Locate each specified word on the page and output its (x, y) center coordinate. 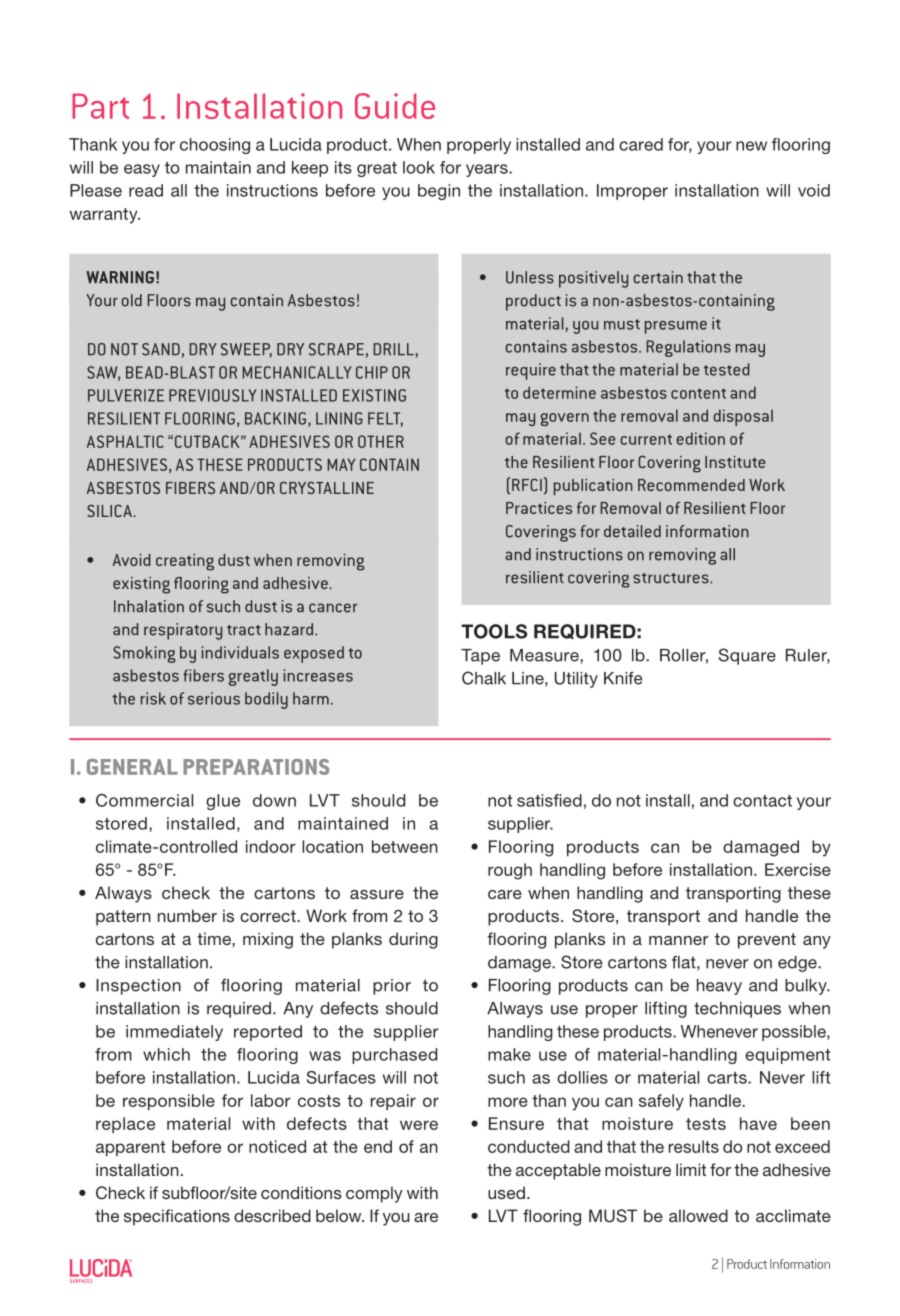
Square (747, 656)
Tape (480, 657)
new (751, 146)
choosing (215, 146)
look (419, 167)
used (506, 1192)
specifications (177, 1217)
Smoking (144, 654)
